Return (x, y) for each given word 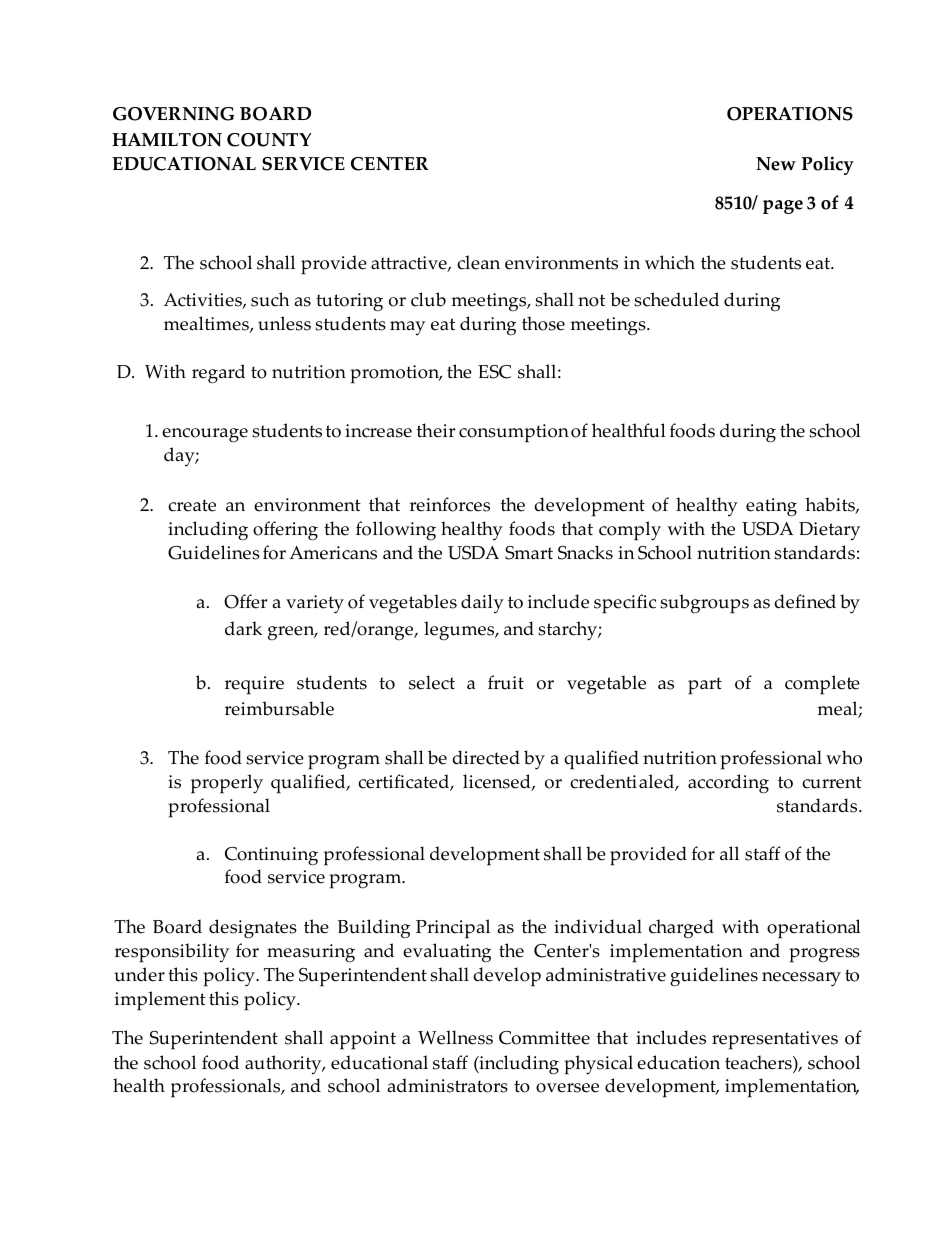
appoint (363, 1040)
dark (243, 628)
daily (482, 603)
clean (478, 262)
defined (805, 601)
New (776, 164)
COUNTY (269, 140)
